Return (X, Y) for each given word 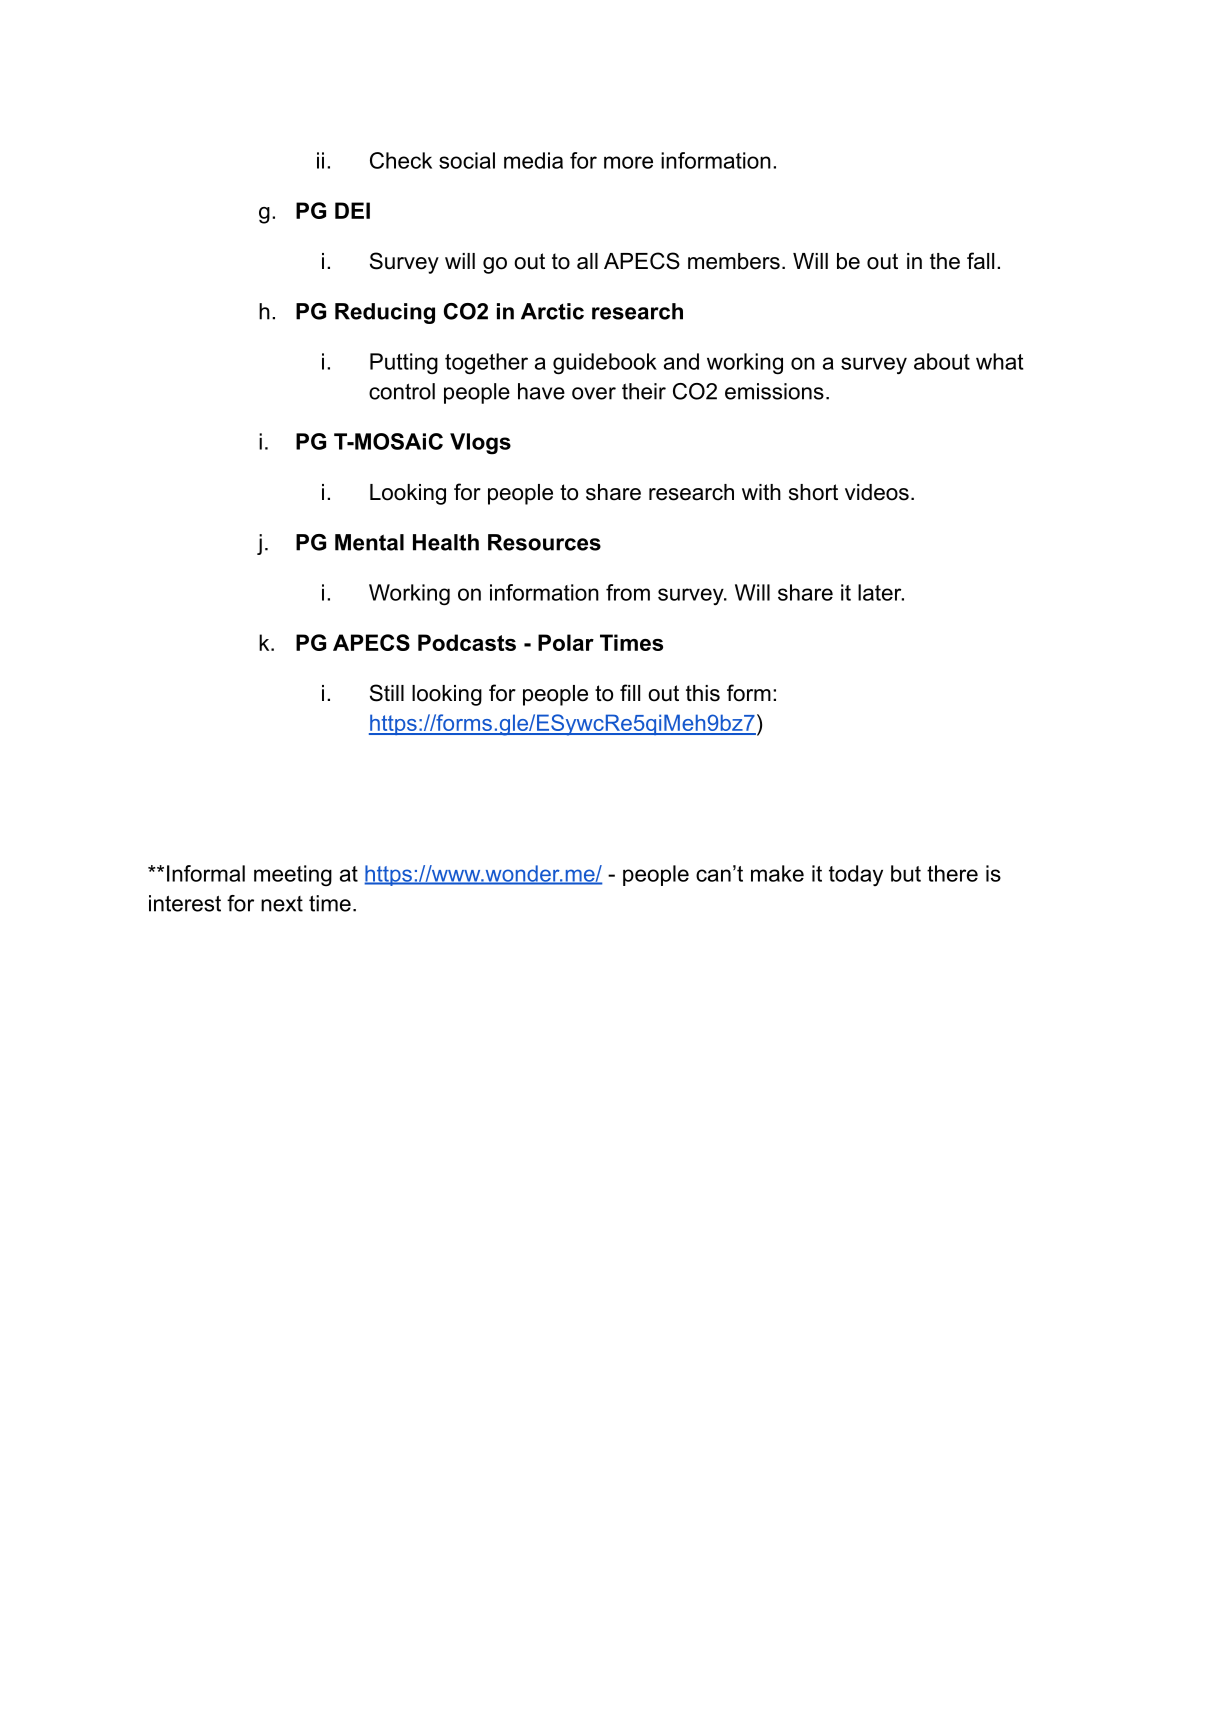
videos (877, 492)
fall (980, 261)
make (777, 873)
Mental (369, 542)
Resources (544, 542)
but (906, 873)
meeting (293, 875)
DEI (352, 210)
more (628, 162)
